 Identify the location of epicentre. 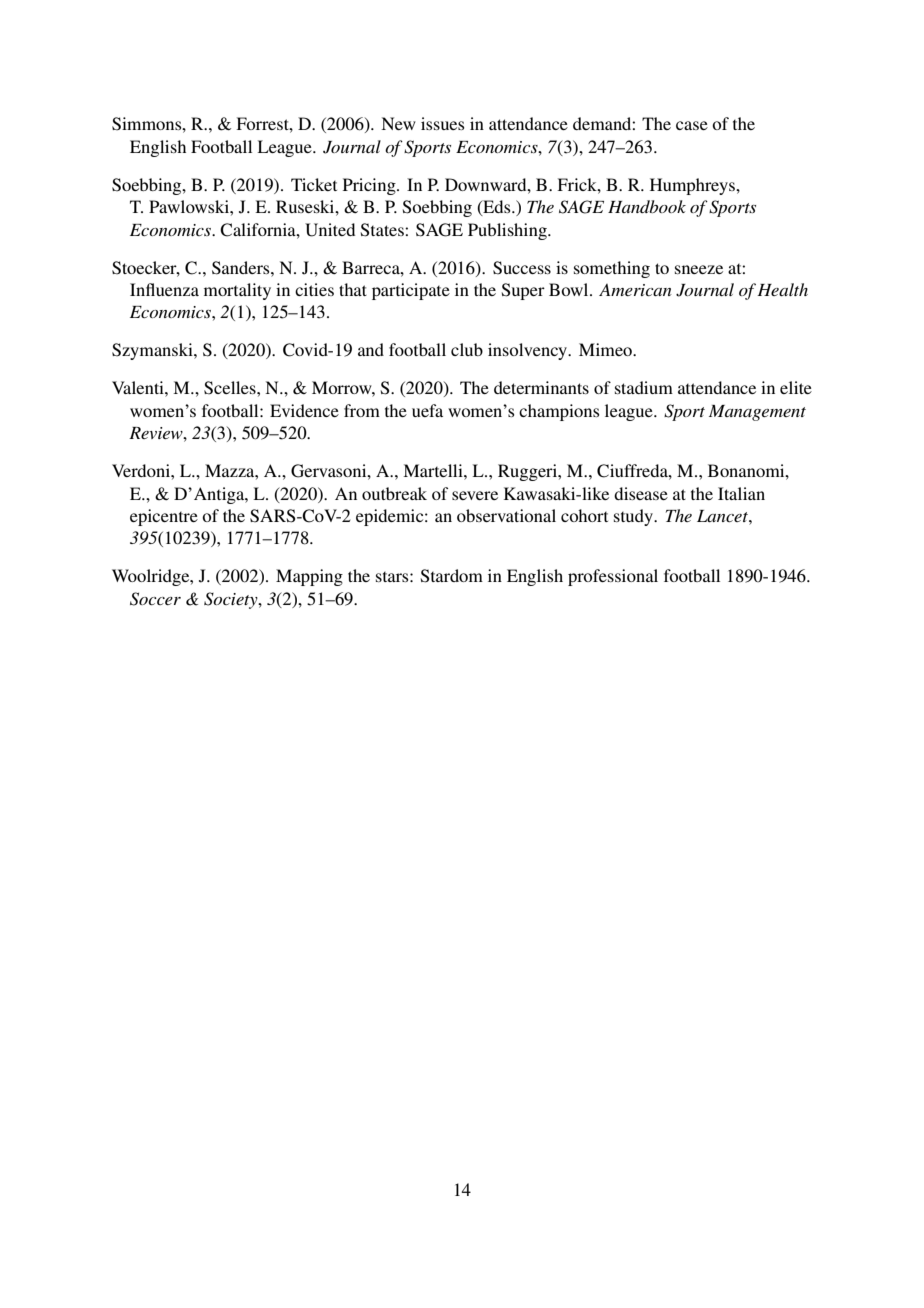
(164, 517).
